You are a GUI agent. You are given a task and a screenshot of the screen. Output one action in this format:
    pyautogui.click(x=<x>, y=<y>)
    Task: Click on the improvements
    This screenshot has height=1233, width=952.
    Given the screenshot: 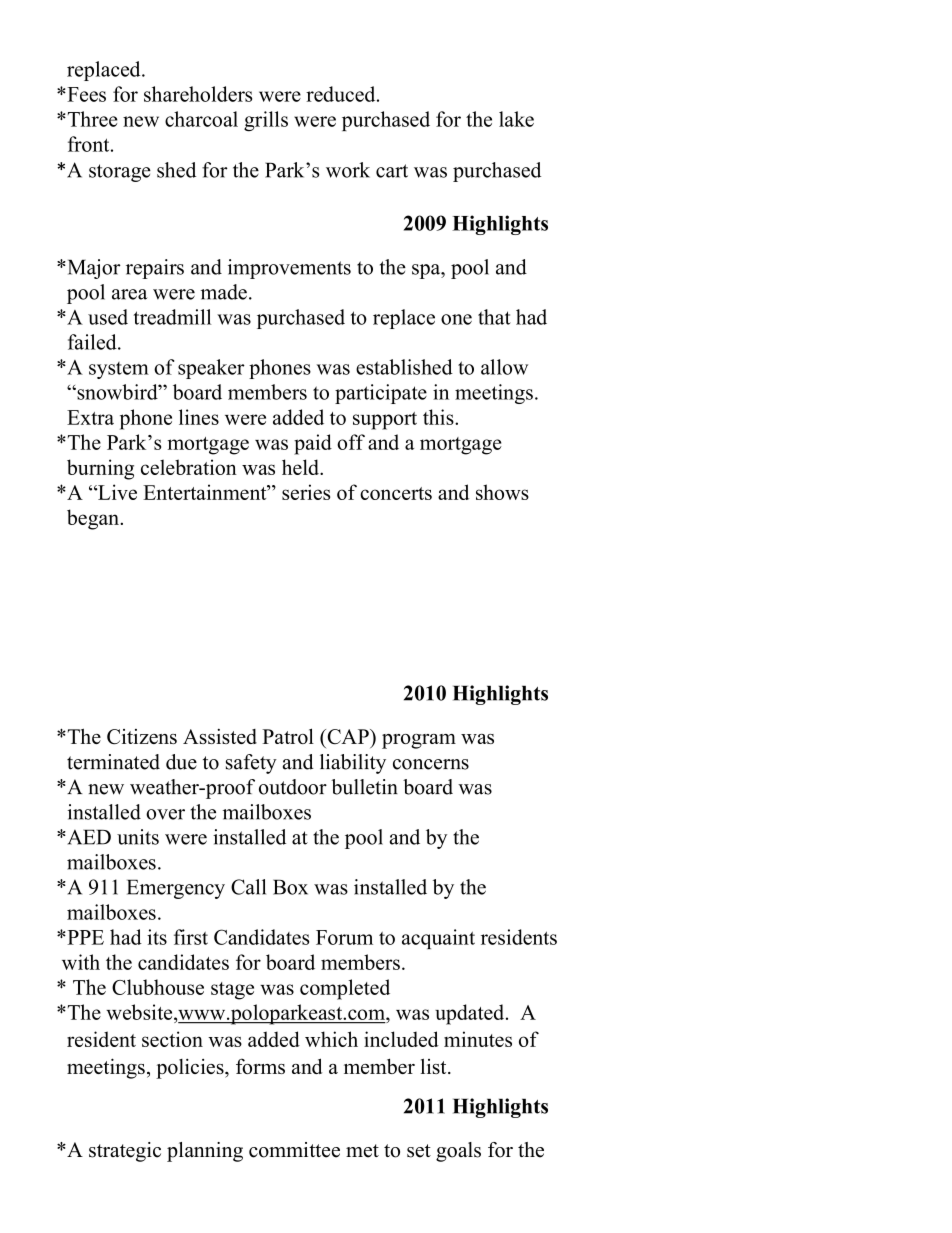 What is the action you would take?
    pyautogui.click(x=289, y=269)
